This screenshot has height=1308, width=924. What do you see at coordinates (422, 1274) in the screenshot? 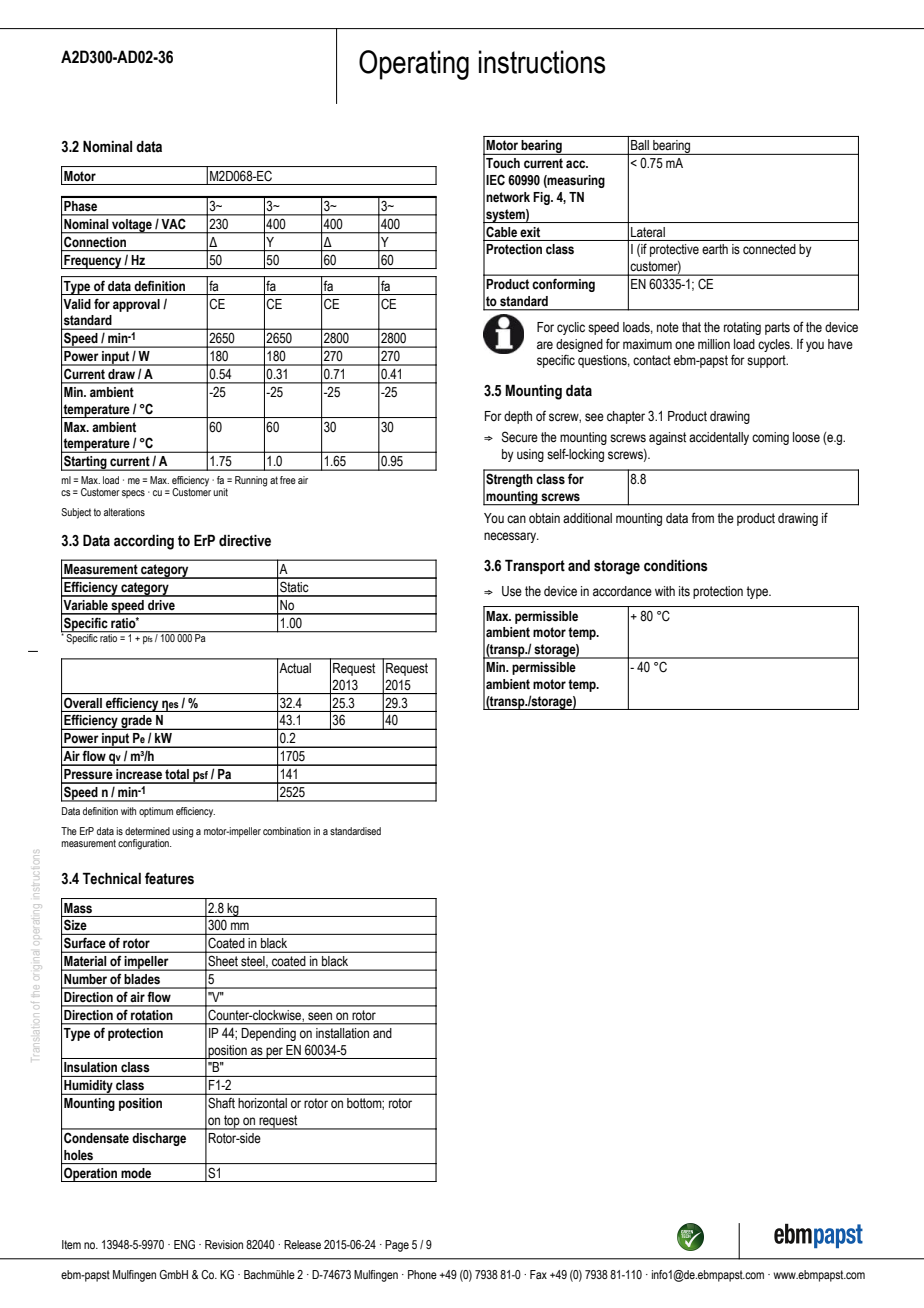
I see `Phone` at bounding box center [422, 1274].
